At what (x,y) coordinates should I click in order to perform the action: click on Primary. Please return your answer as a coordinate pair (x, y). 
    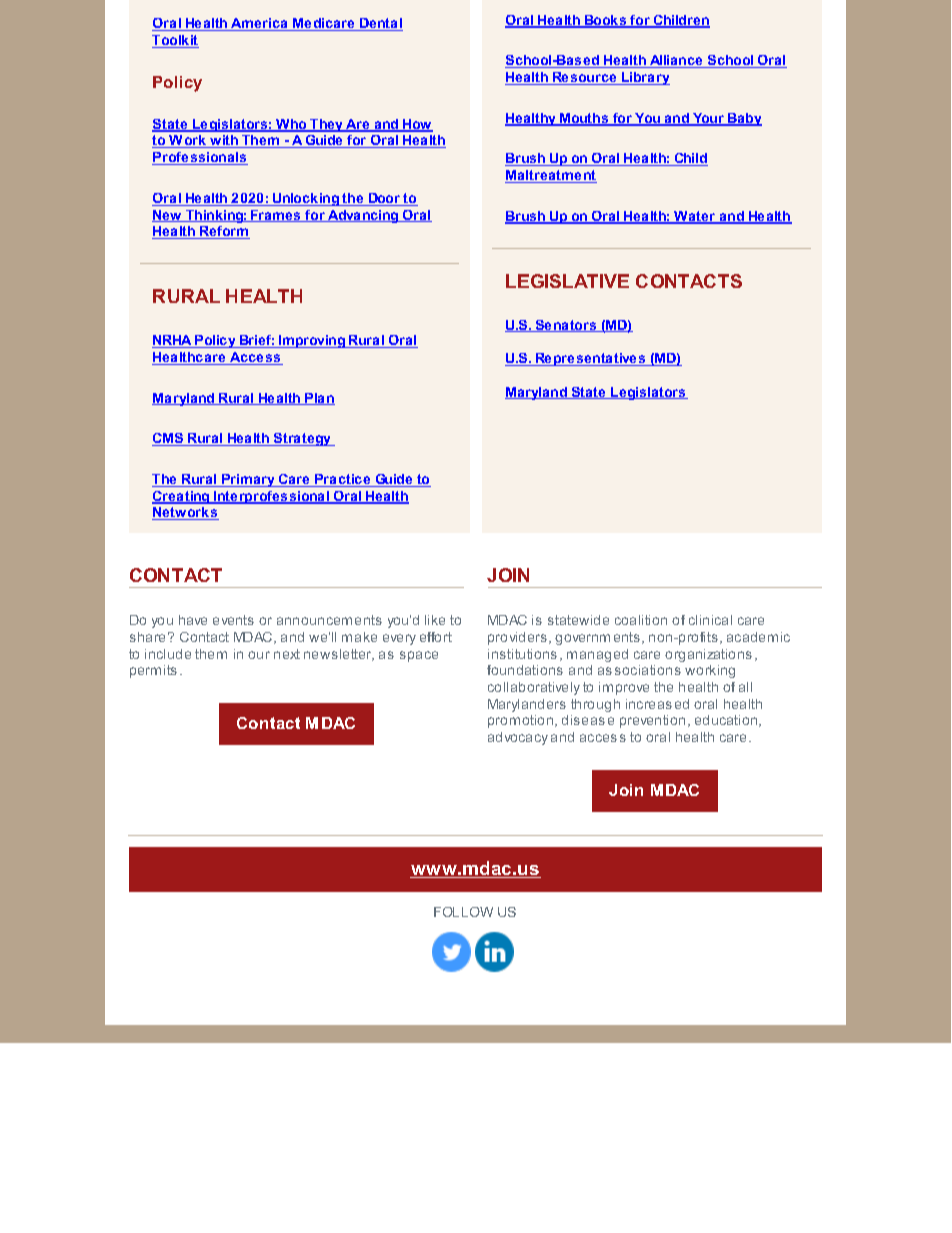
    Looking at the image, I should click on (249, 480).
